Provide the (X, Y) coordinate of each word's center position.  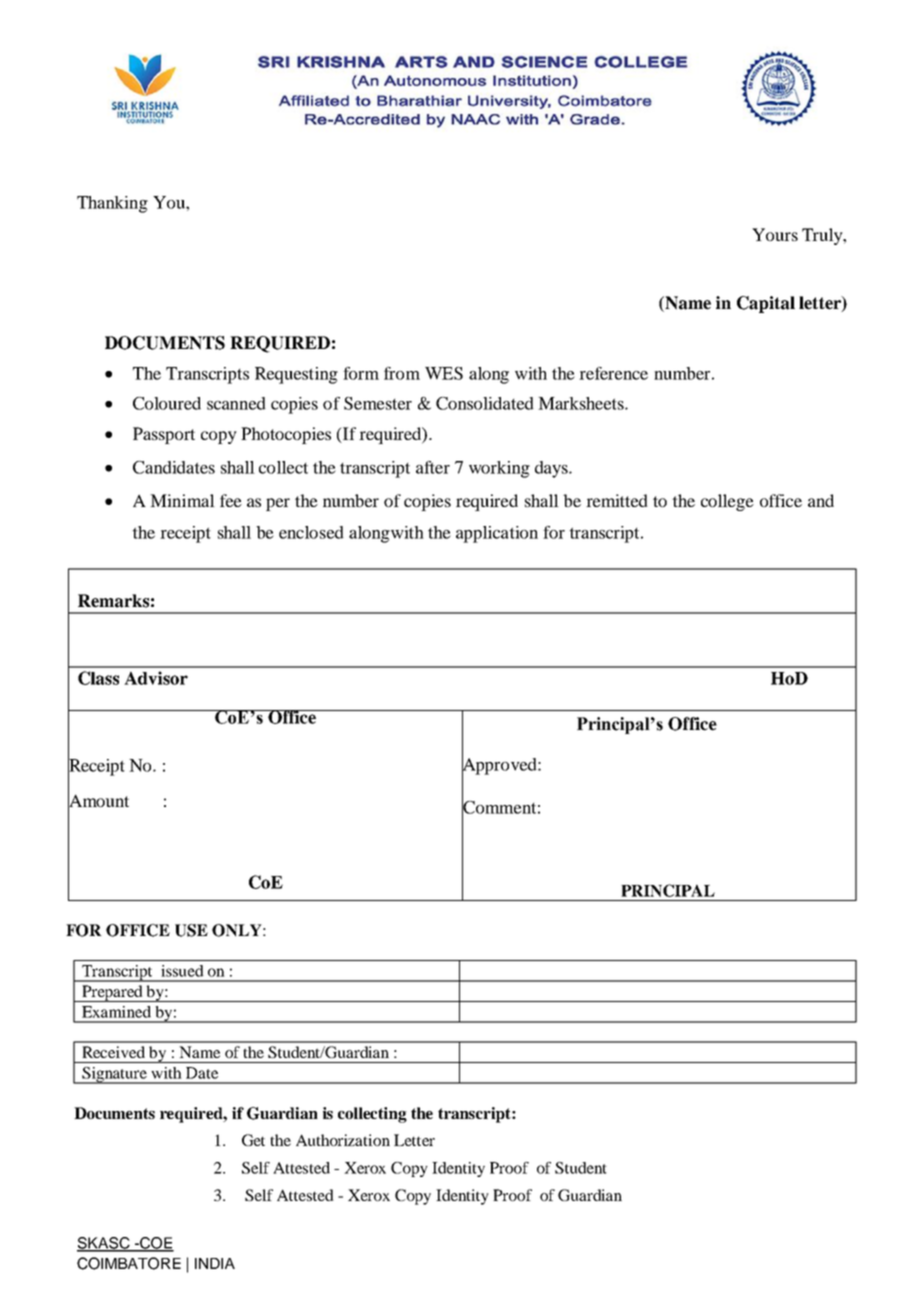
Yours (775, 234)
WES (444, 373)
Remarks (113, 601)
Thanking (112, 204)
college (727, 502)
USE (191, 930)
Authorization (343, 1140)
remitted (617, 500)
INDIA (215, 1263)
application (497, 534)
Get (253, 1140)
